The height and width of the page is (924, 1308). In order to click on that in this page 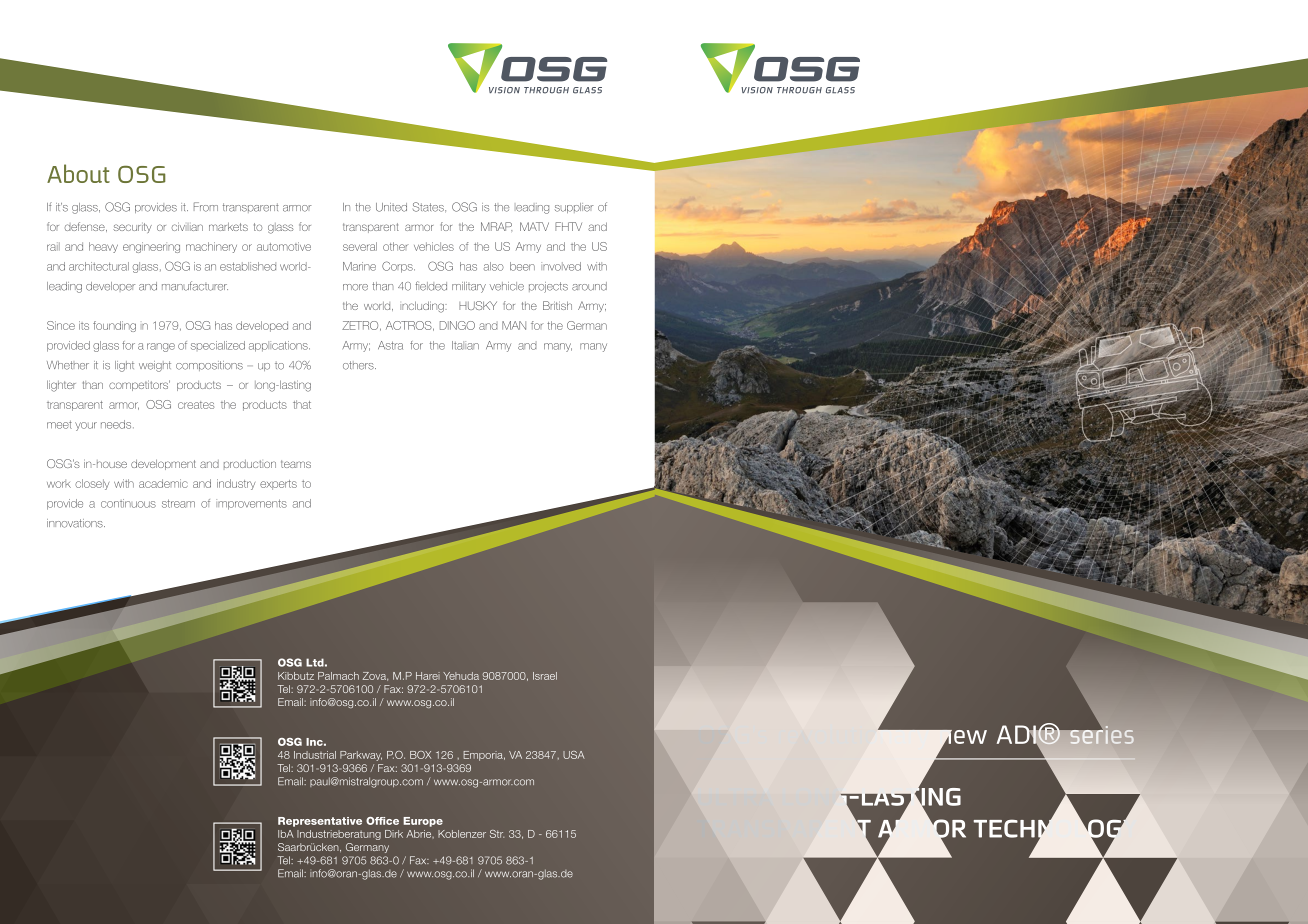, I will do `click(302, 404)`.
